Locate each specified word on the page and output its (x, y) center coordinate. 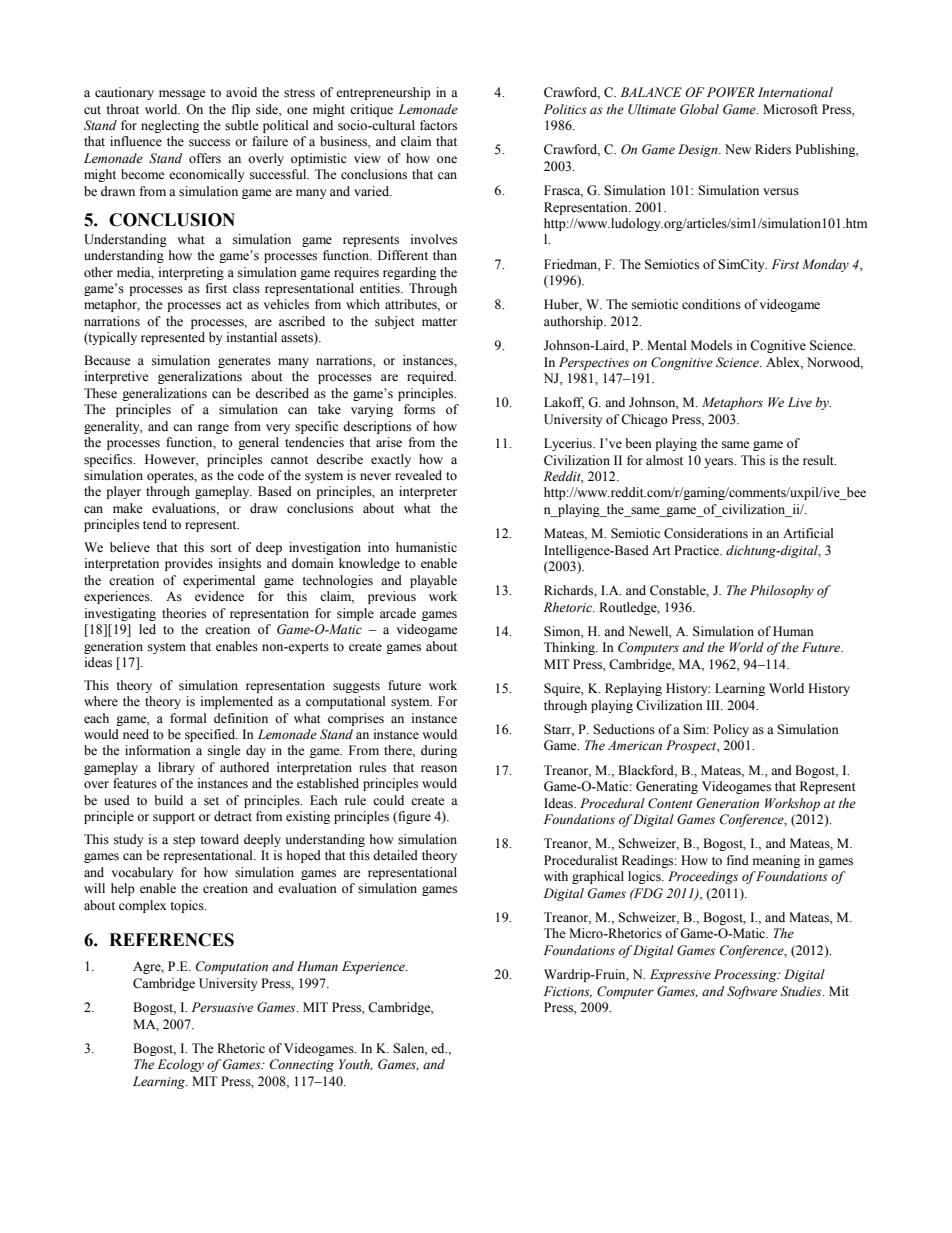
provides (189, 564)
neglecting (170, 126)
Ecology (181, 1065)
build (168, 800)
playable (433, 581)
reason (439, 769)
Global (699, 109)
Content (670, 803)
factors (438, 125)
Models (711, 345)
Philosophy (782, 591)
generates (244, 362)
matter (439, 322)
